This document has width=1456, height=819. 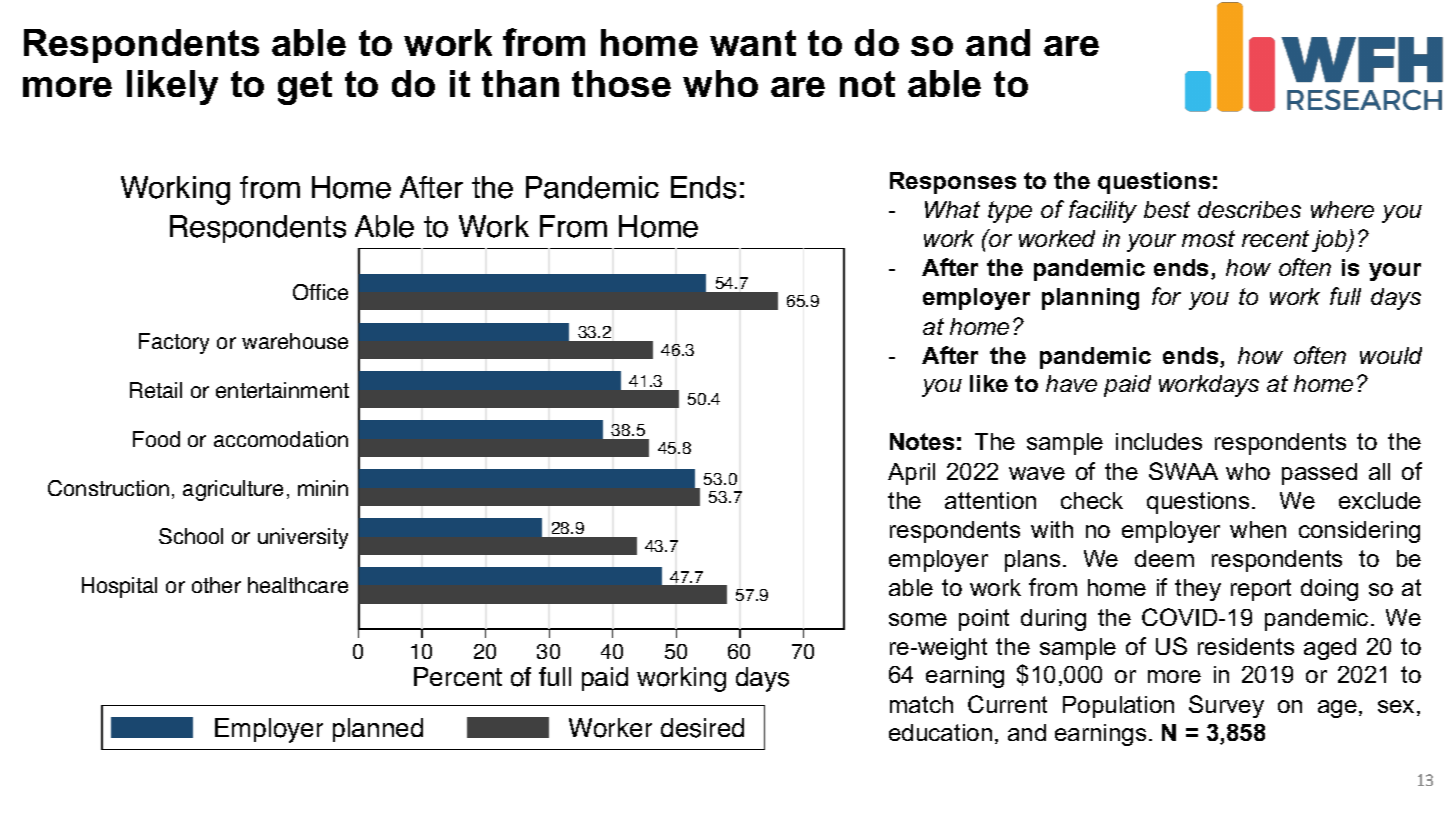 I want to click on planned, so click(x=378, y=730).
